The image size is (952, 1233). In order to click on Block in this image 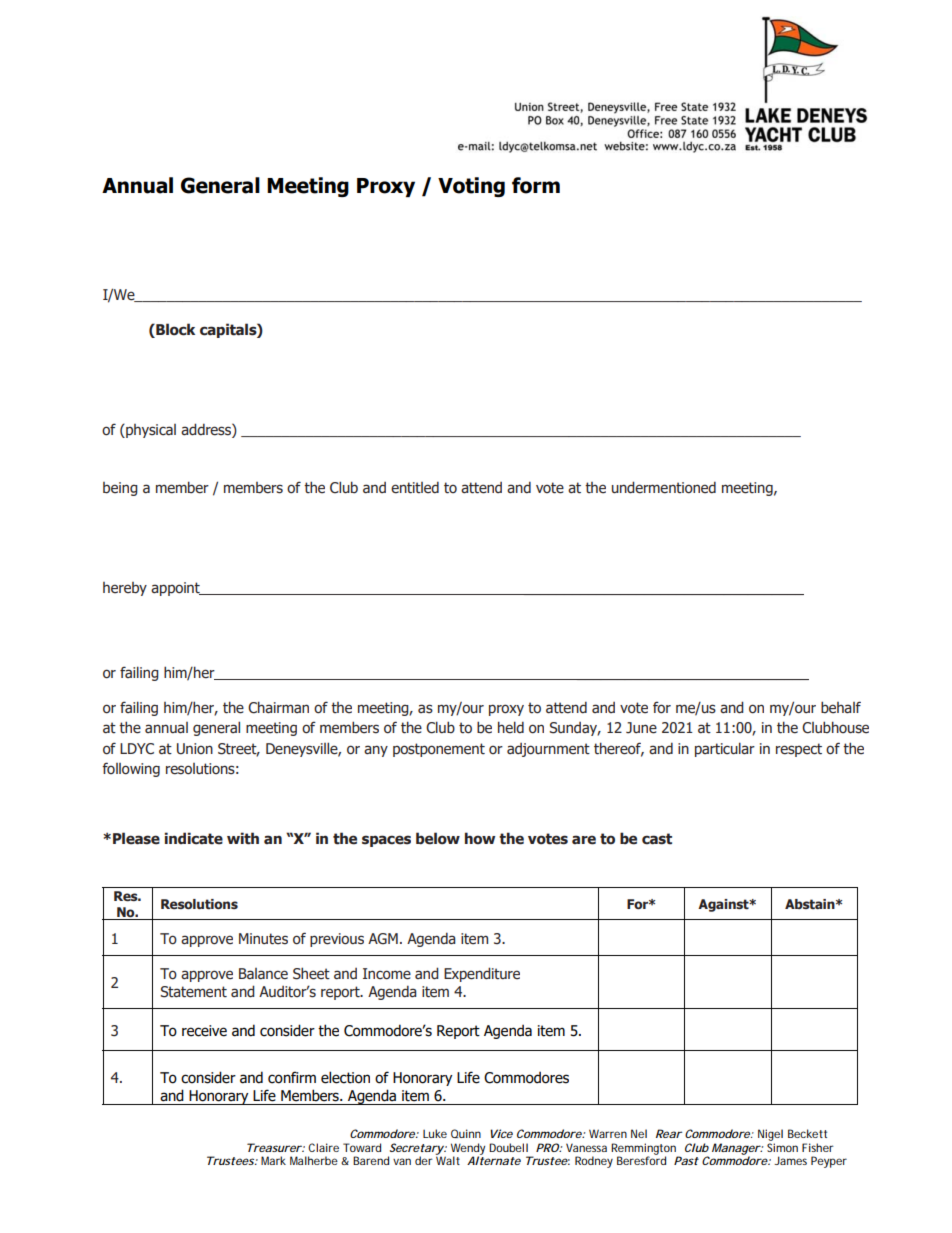, I will do `click(174, 330)`.
